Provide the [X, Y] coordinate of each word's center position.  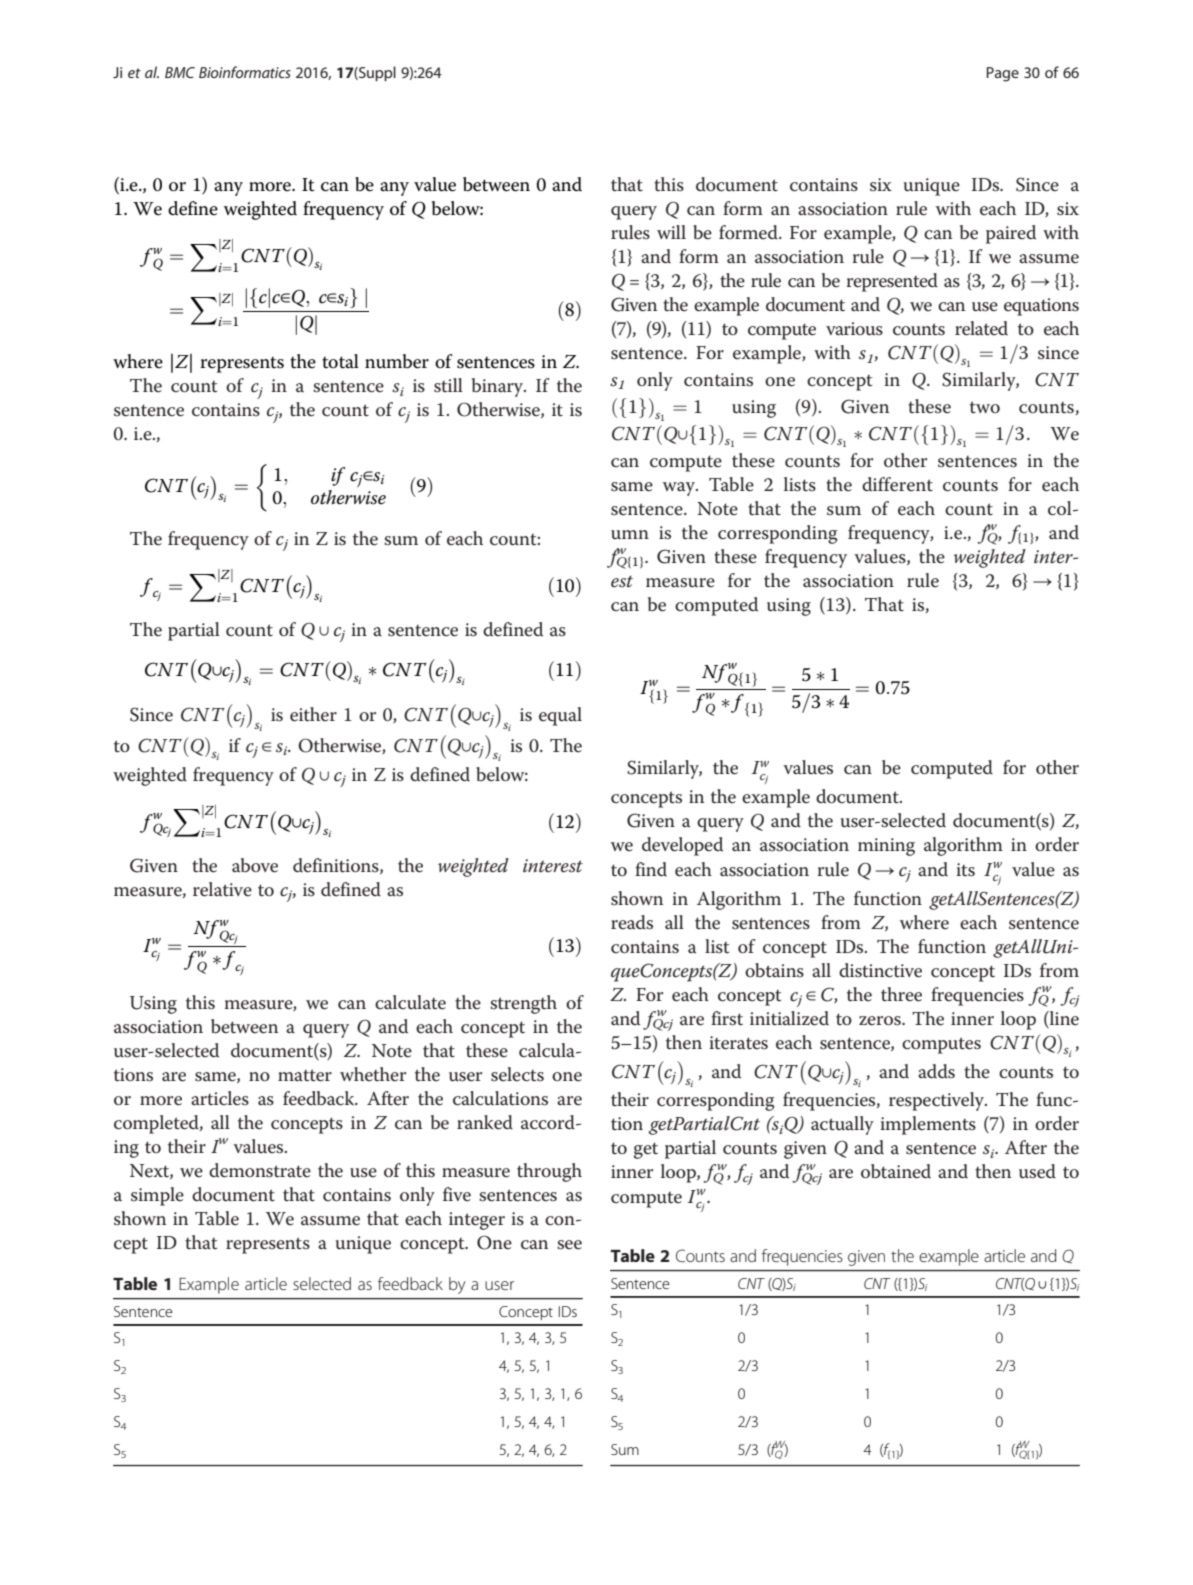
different [897, 484]
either [313, 714]
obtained [896, 1171]
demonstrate [260, 1170]
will [671, 232]
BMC [180, 72]
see [569, 1245]
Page [1002, 74]
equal [560, 716]
